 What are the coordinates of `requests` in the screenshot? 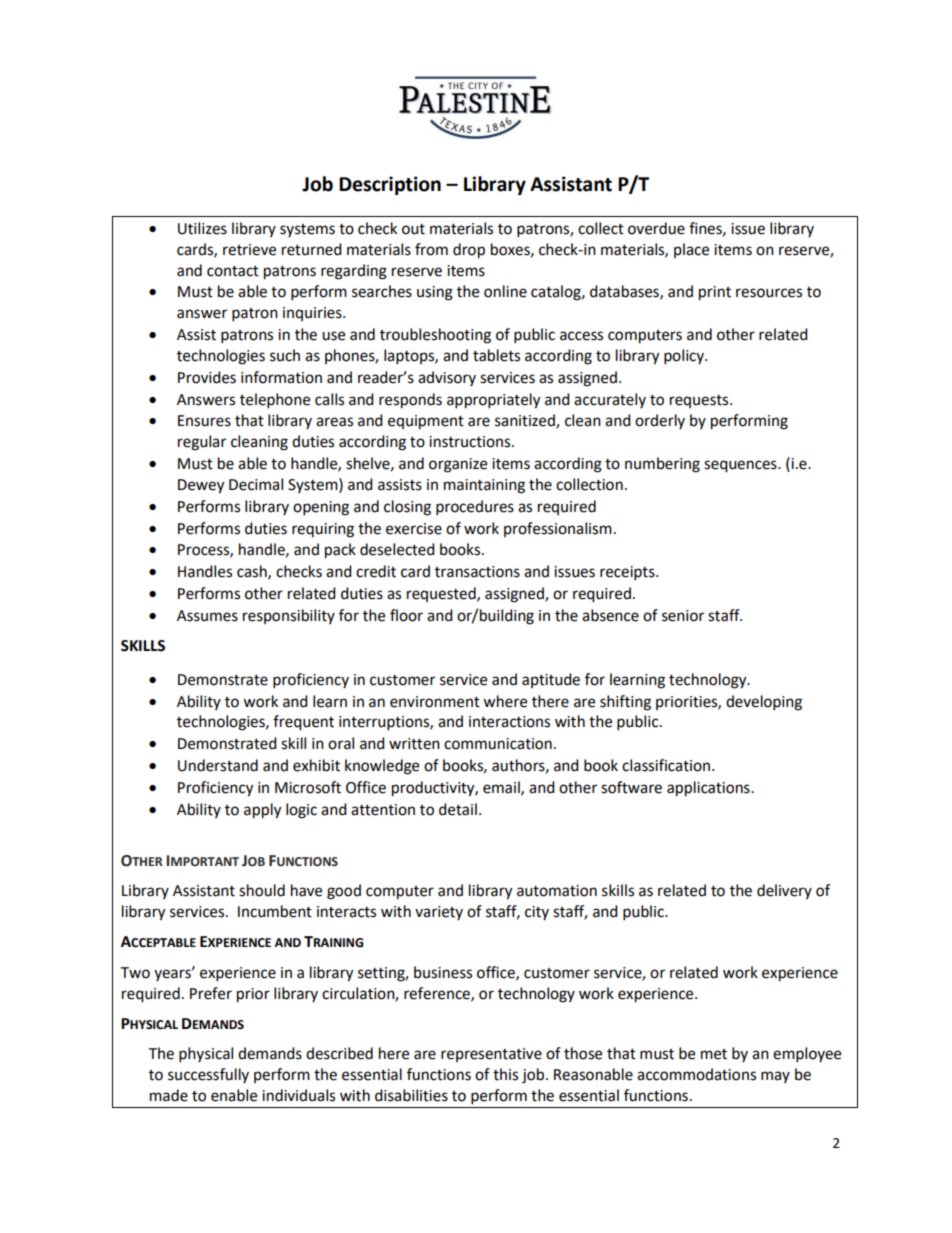 It's located at (700, 401).
